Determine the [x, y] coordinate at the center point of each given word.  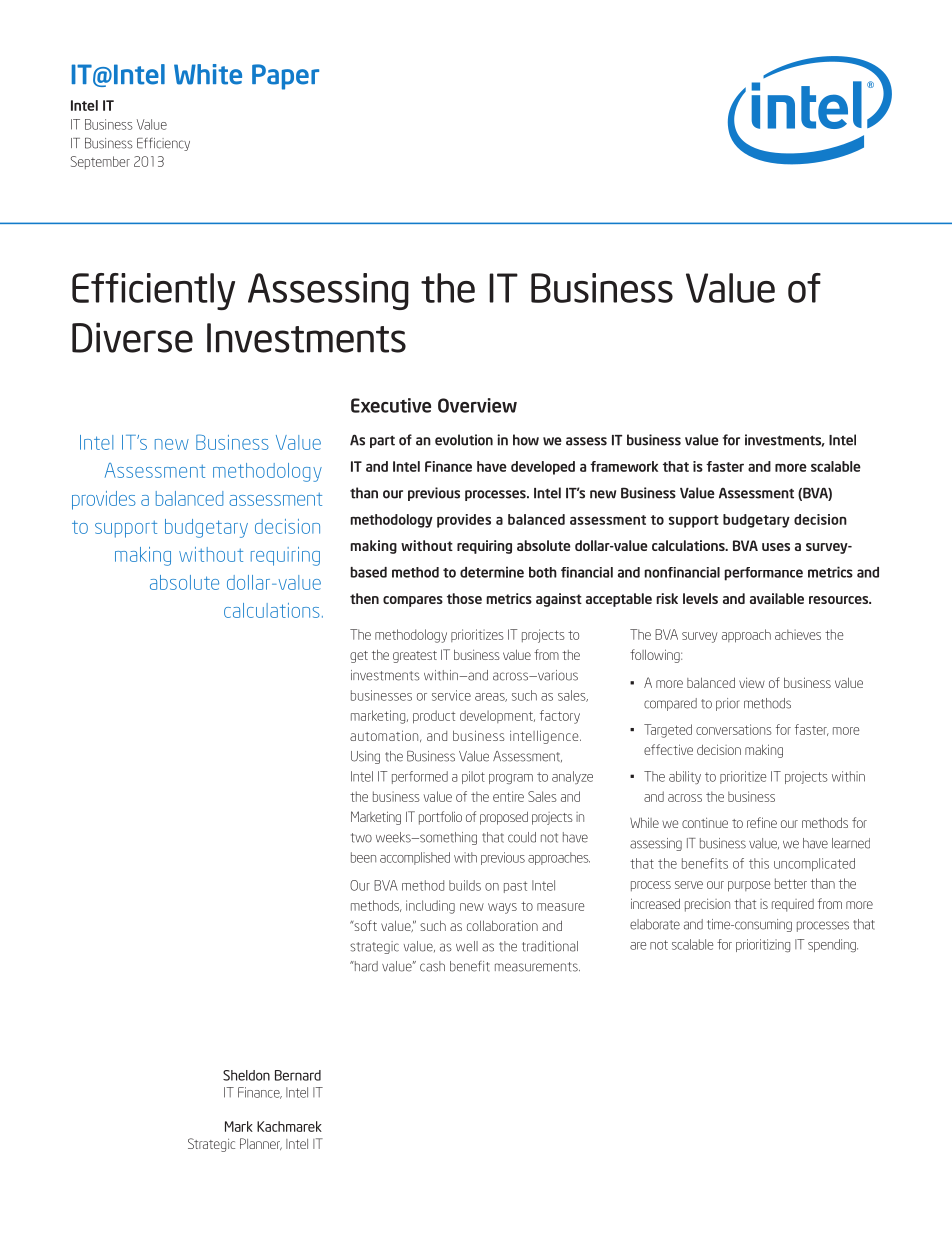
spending [833, 945]
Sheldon [246, 1075]
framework [624, 466]
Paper [285, 77]
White [208, 74]
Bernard [298, 1075]
